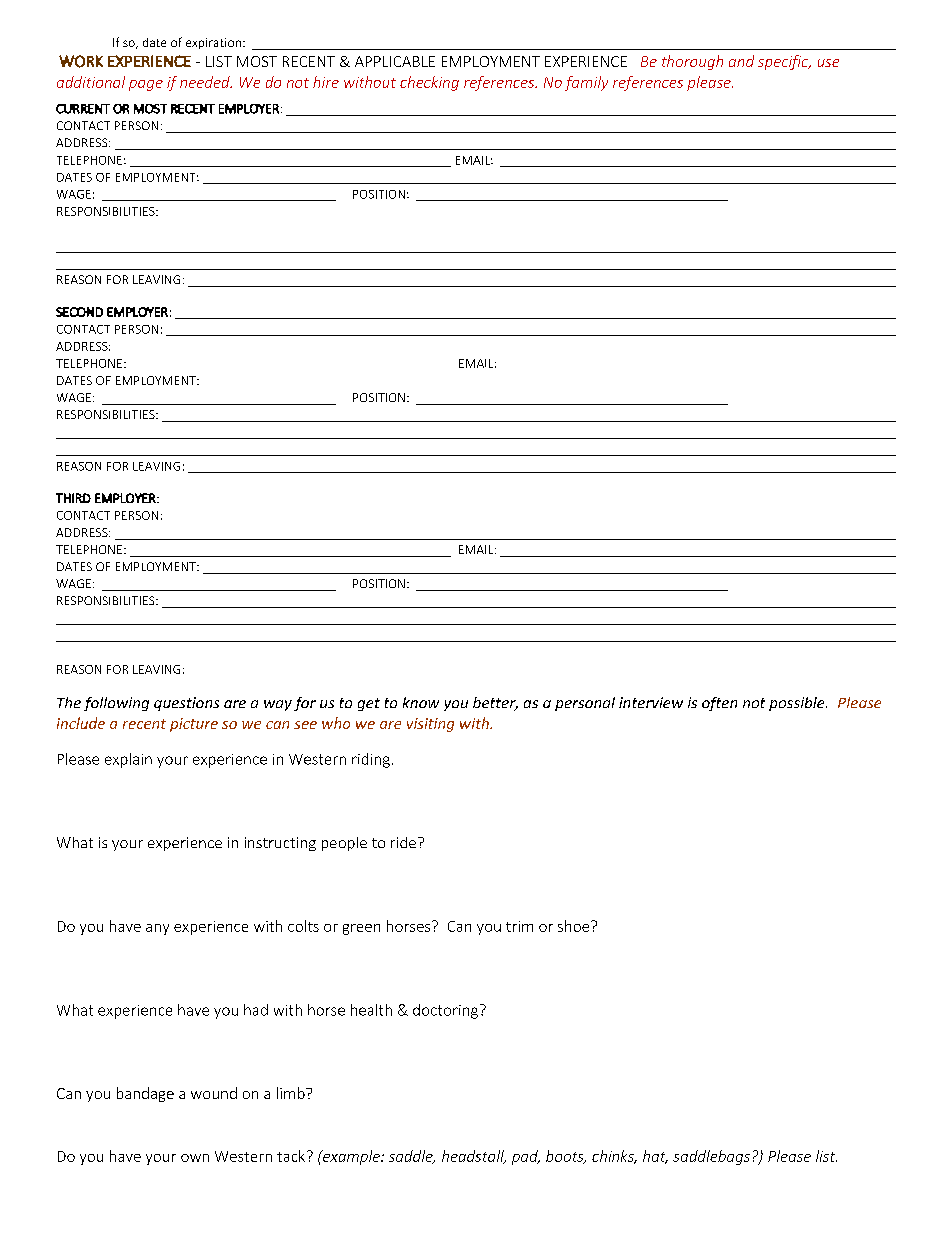  Describe the element at coordinates (526, 1157) in the image. I see `pad` at that location.
